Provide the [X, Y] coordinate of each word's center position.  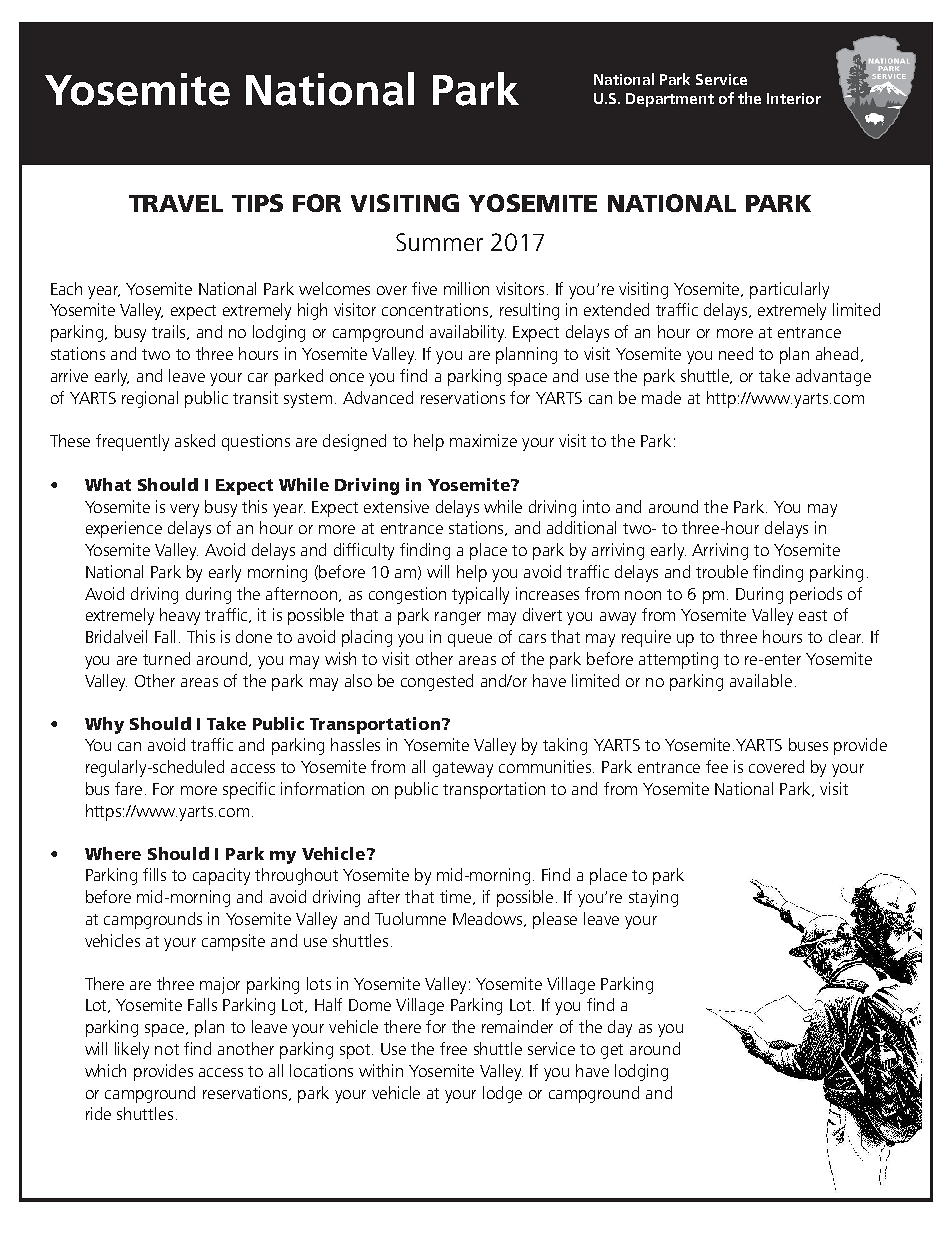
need [736, 353]
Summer [439, 242]
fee [717, 766]
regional [150, 399]
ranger [458, 618]
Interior [794, 98]
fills [154, 874]
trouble [722, 571]
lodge [502, 1094]
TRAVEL [176, 203]
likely [132, 1050]
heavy [180, 616]
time [457, 897]
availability [468, 333]
